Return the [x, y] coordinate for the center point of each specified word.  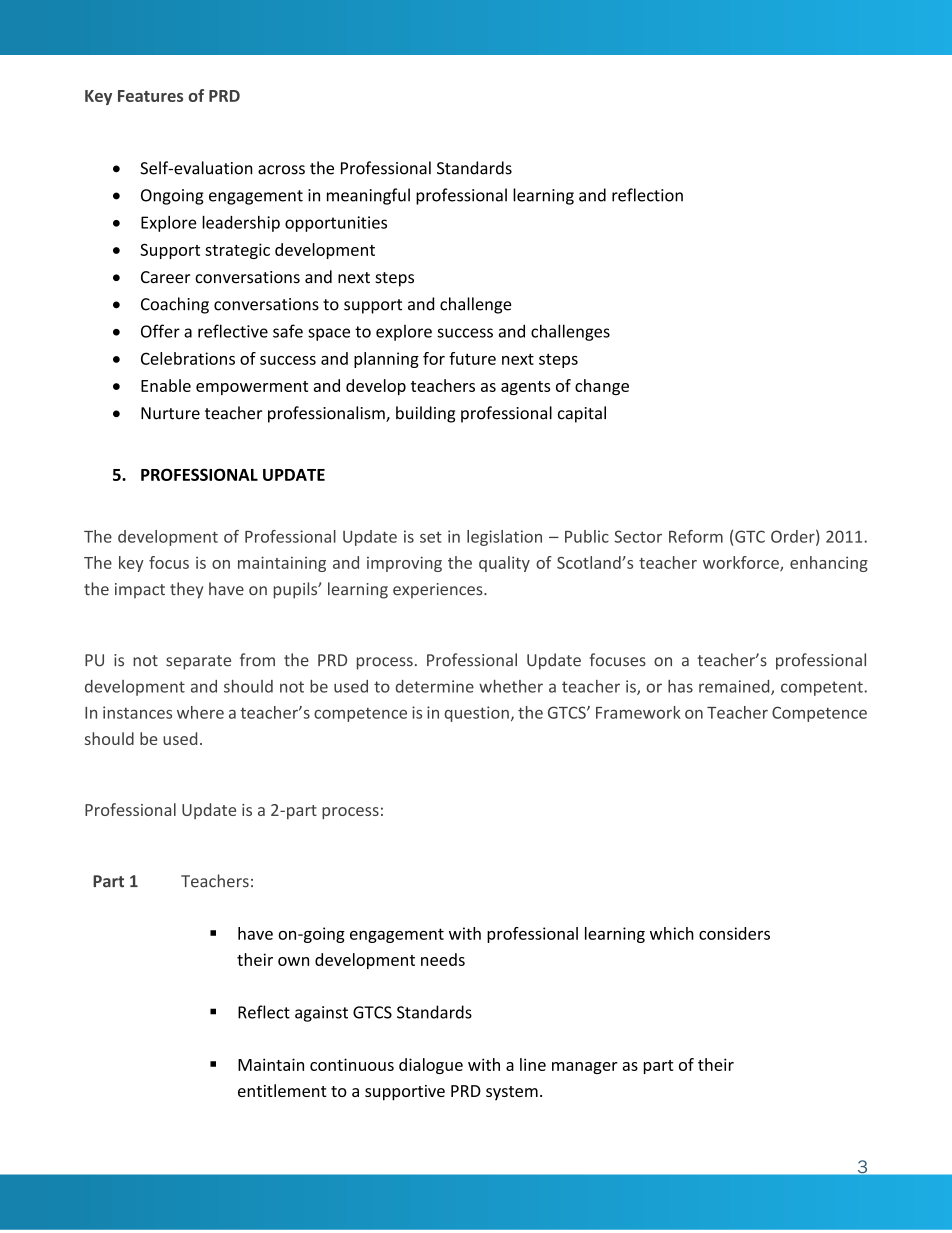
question [476, 714]
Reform [696, 536]
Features [150, 96]
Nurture [170, 413]
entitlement [282, 1090]
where [200, 712]
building [425, 414]
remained [735, 687]
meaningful [368, 196]
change [602, 387]
